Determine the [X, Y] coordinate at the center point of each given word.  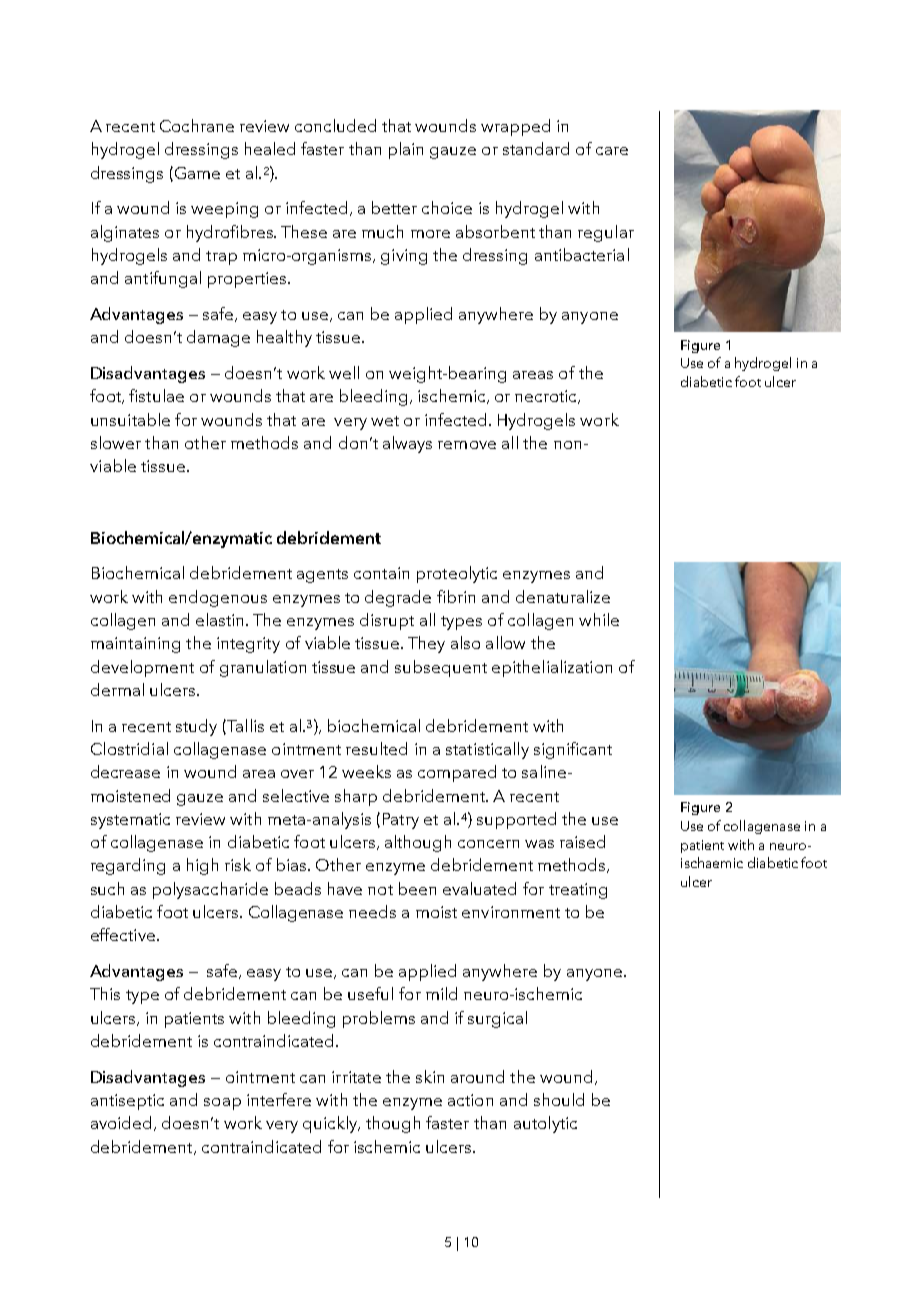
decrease [125, 771]
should [559, 1099]
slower [116, 442]
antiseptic [127, 1102]
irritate [356, 1077]
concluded [335, 125]
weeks [366, 771]
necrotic [547, 397]
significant [573, 750]
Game [196, 174]
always [407, 444]
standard [536, 148]
